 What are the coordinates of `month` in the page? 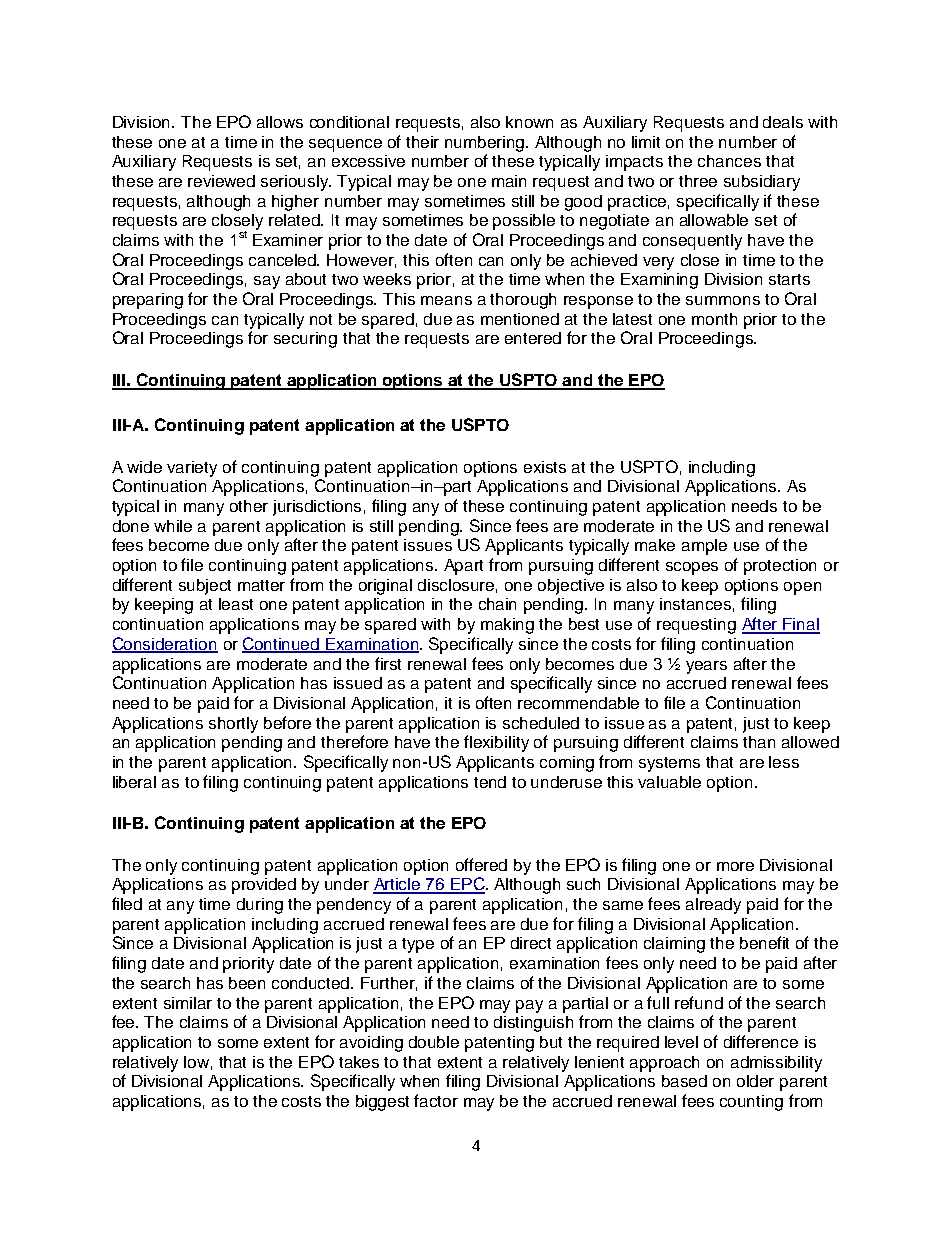 It's located at (714, 319).
